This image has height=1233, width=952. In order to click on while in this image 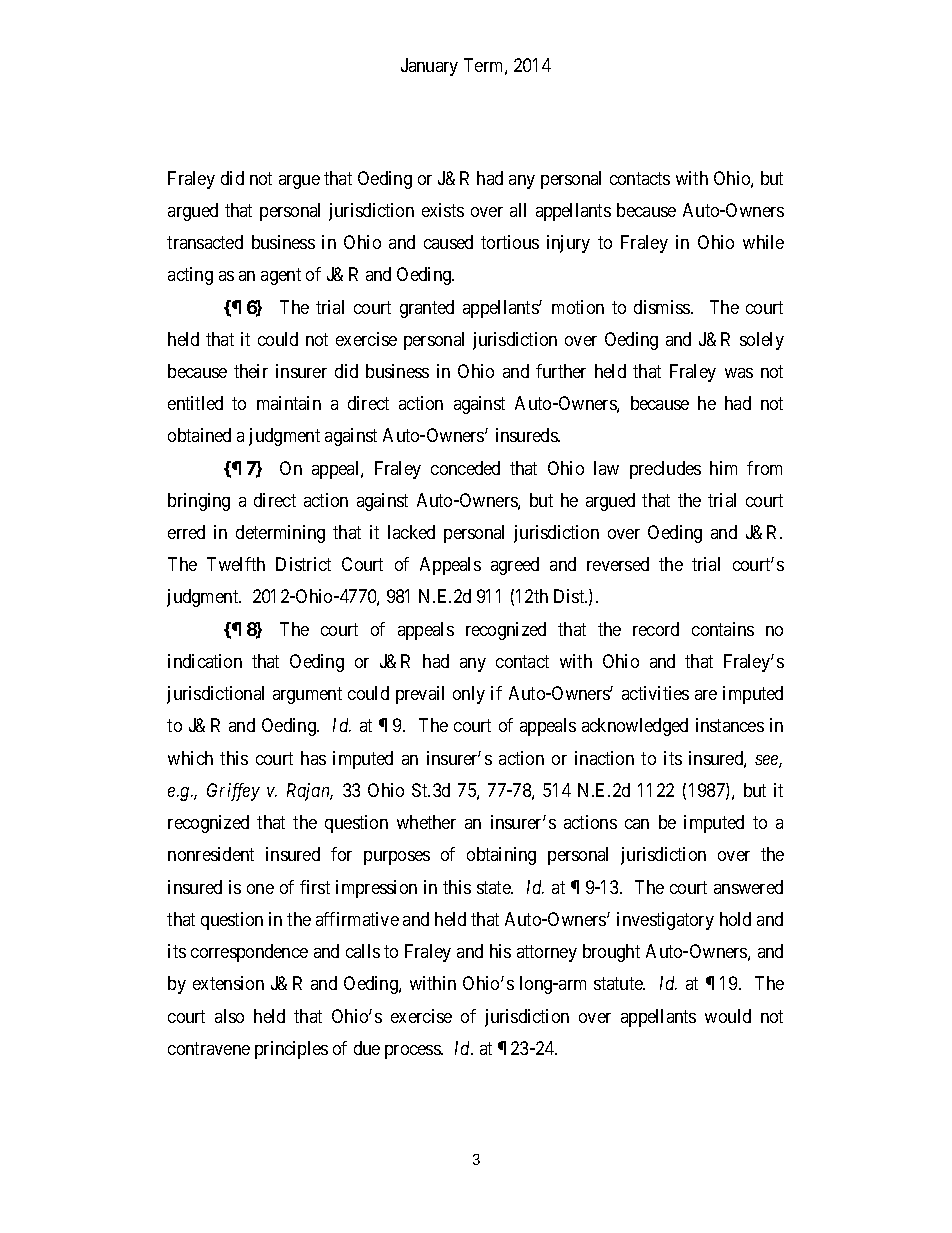, I will do `click(763, 242)`.
